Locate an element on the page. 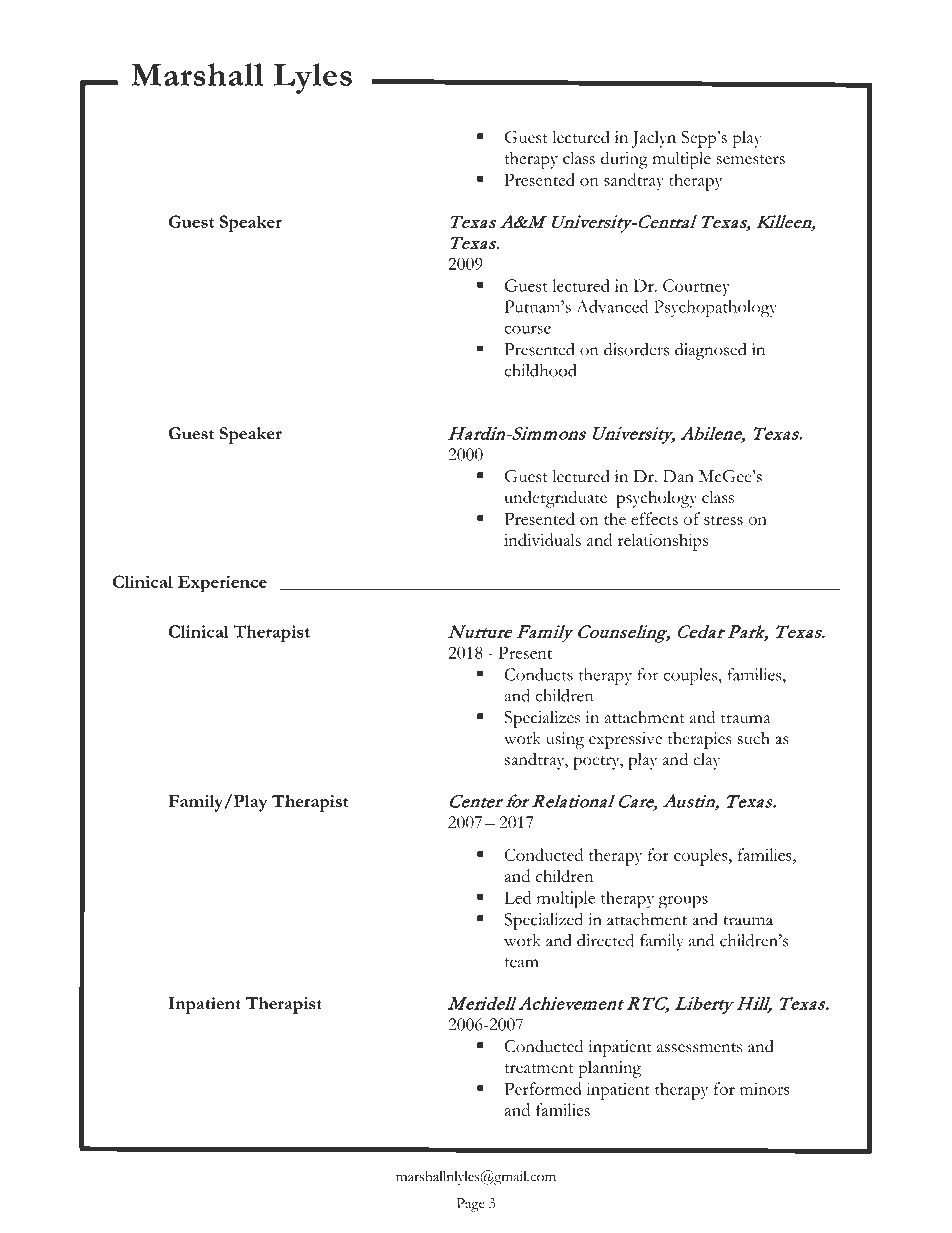 This document has height=1233, width=952. semesters is located at coordinates (750, 159).
